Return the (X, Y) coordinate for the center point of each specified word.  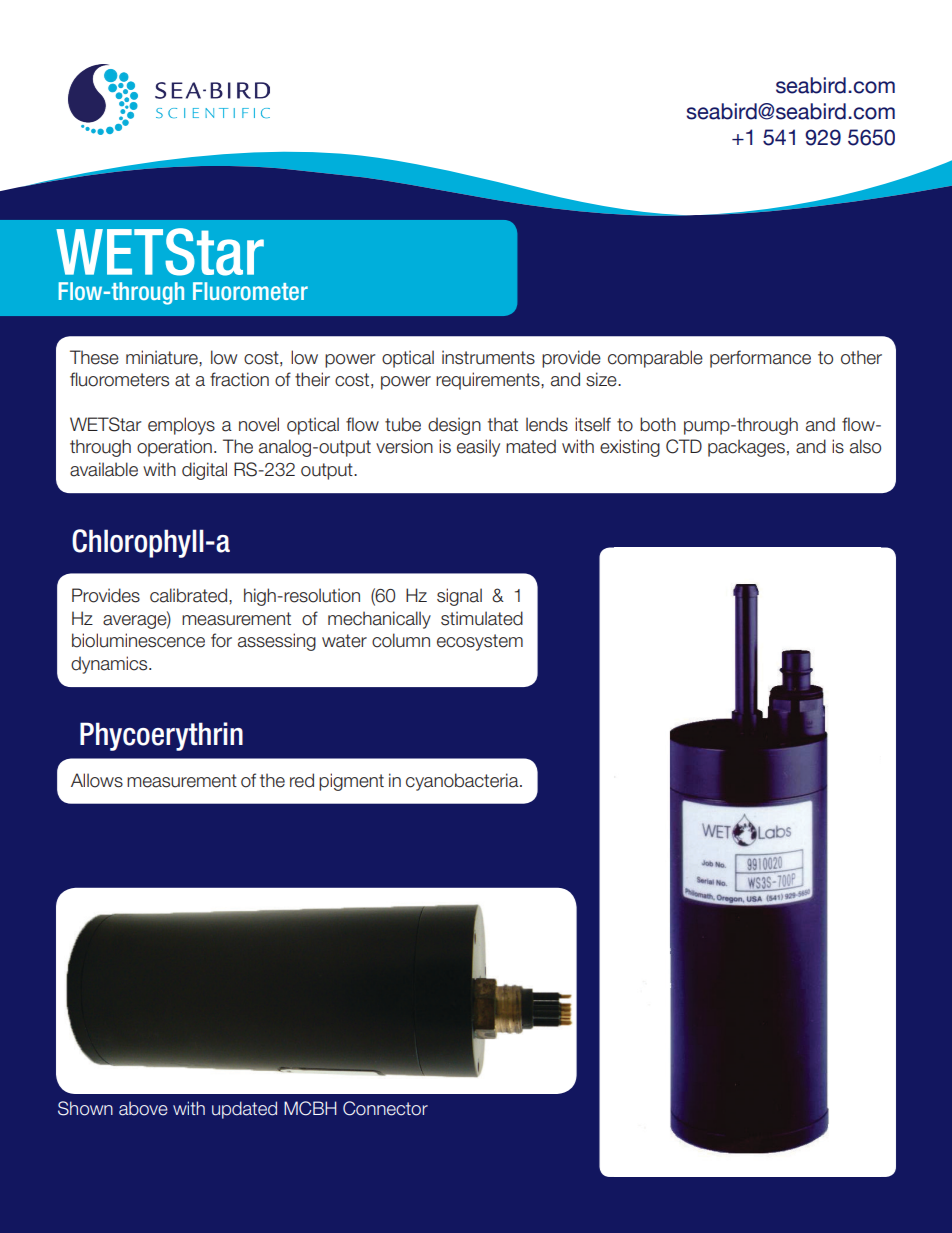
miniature (163, 357)
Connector (385, 1108)
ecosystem (480, 642)
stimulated (482, 618)
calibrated (190, 595)
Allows (97, 780)
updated (244, 1110)
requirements (489, 381)
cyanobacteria (463, 782)
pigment (351, 782)
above (143, 1108)
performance (760, 359)
